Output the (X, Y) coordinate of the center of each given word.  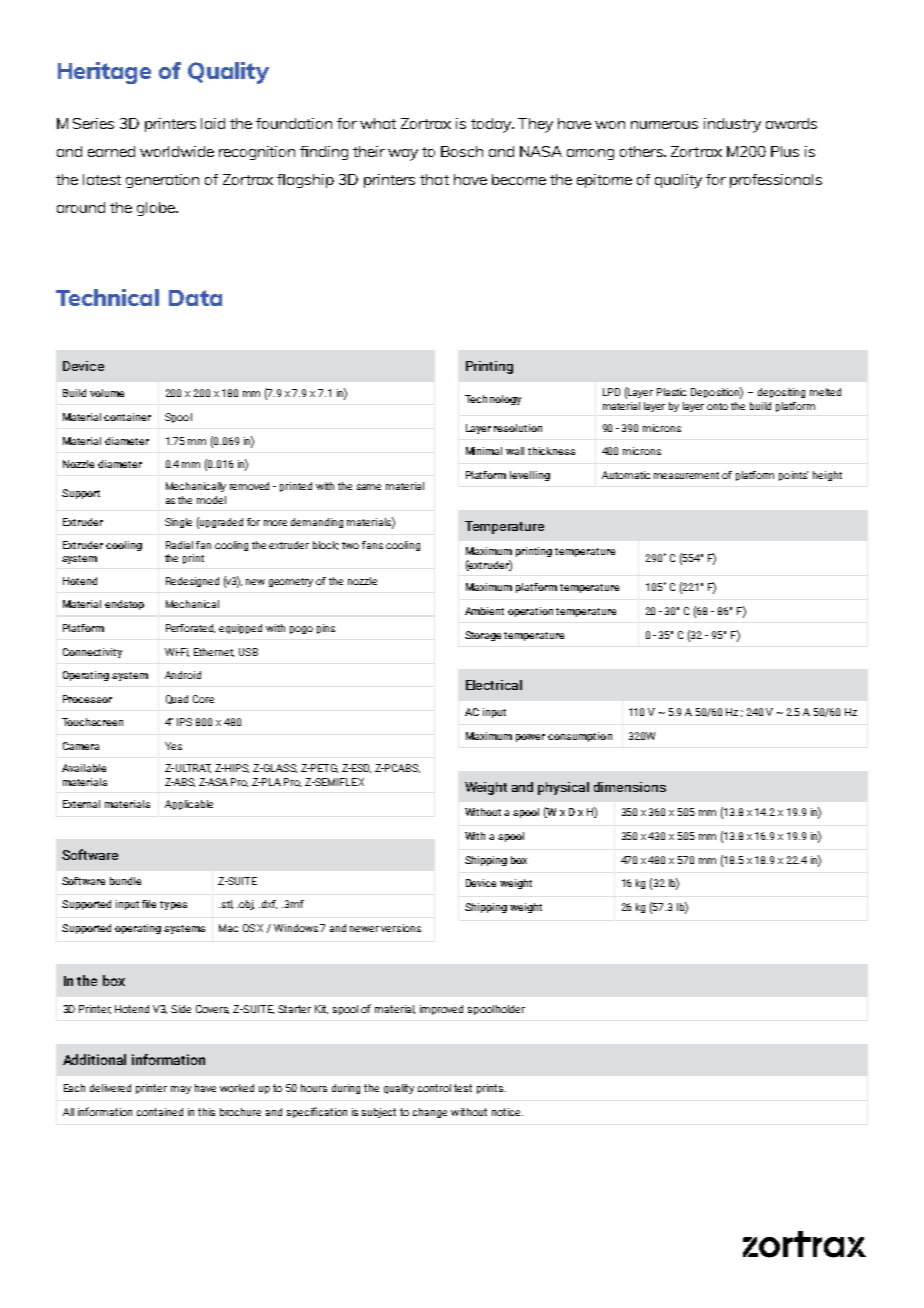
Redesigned (192, 582)
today (492, 125)
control (434, 1088)
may (181, 1090)
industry (732, 125)
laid (213, 123)
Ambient (484, 611)
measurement (686, 475)
